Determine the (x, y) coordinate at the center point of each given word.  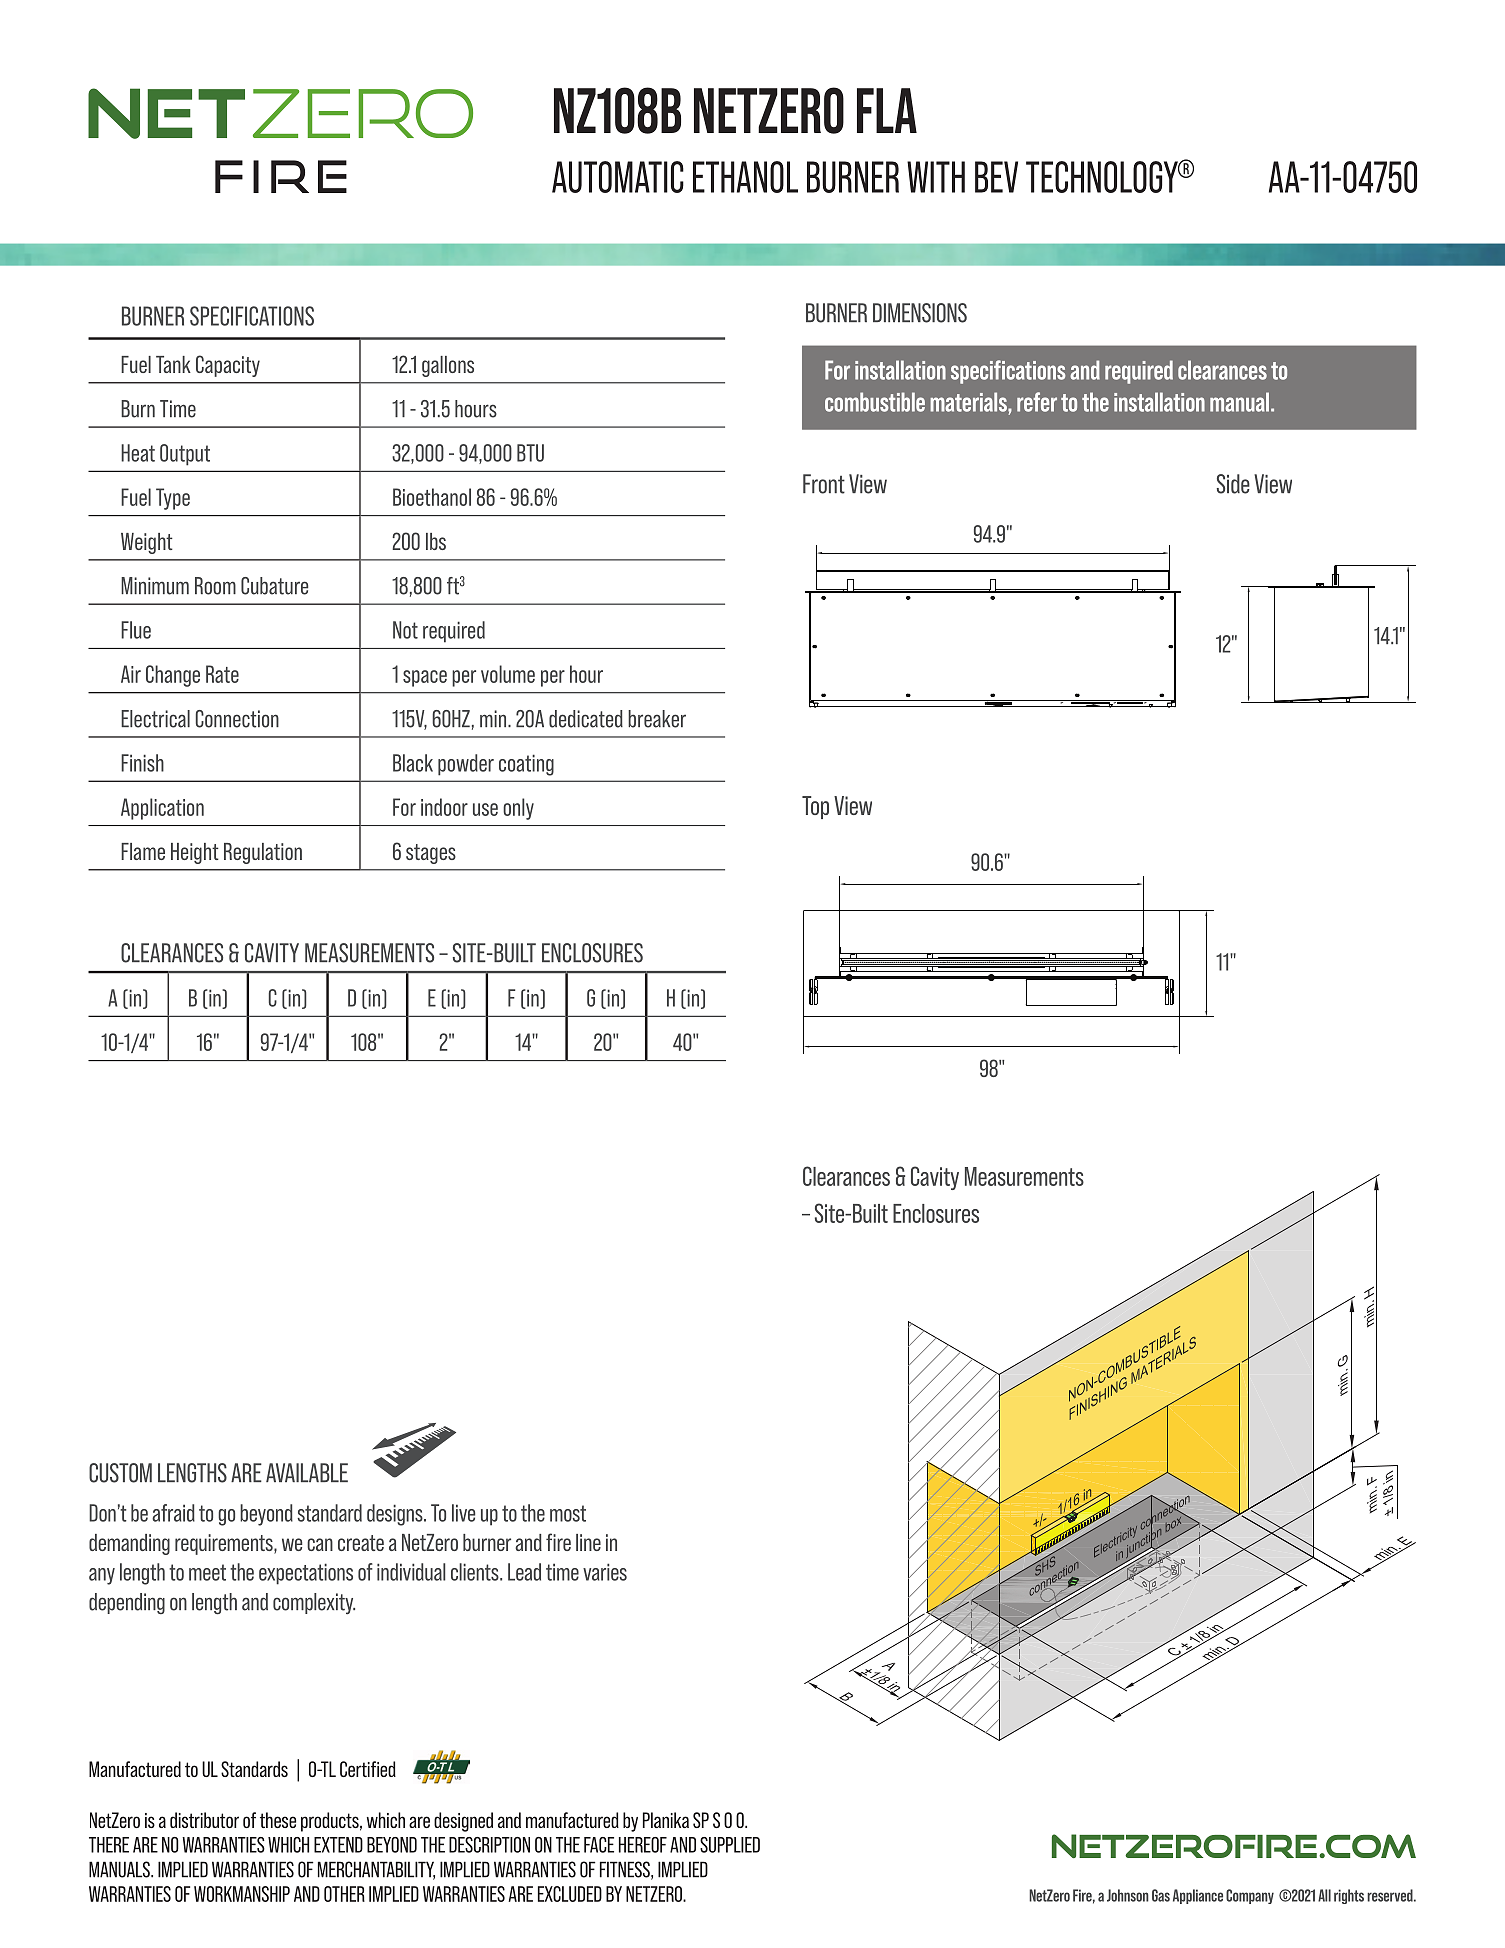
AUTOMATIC (618, 177)
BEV (996, 177)
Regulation (263, 853)
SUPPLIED (730, 1845)
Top (815, 807)
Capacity (228, 366)
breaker (657, 719)
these (278, 1820)
